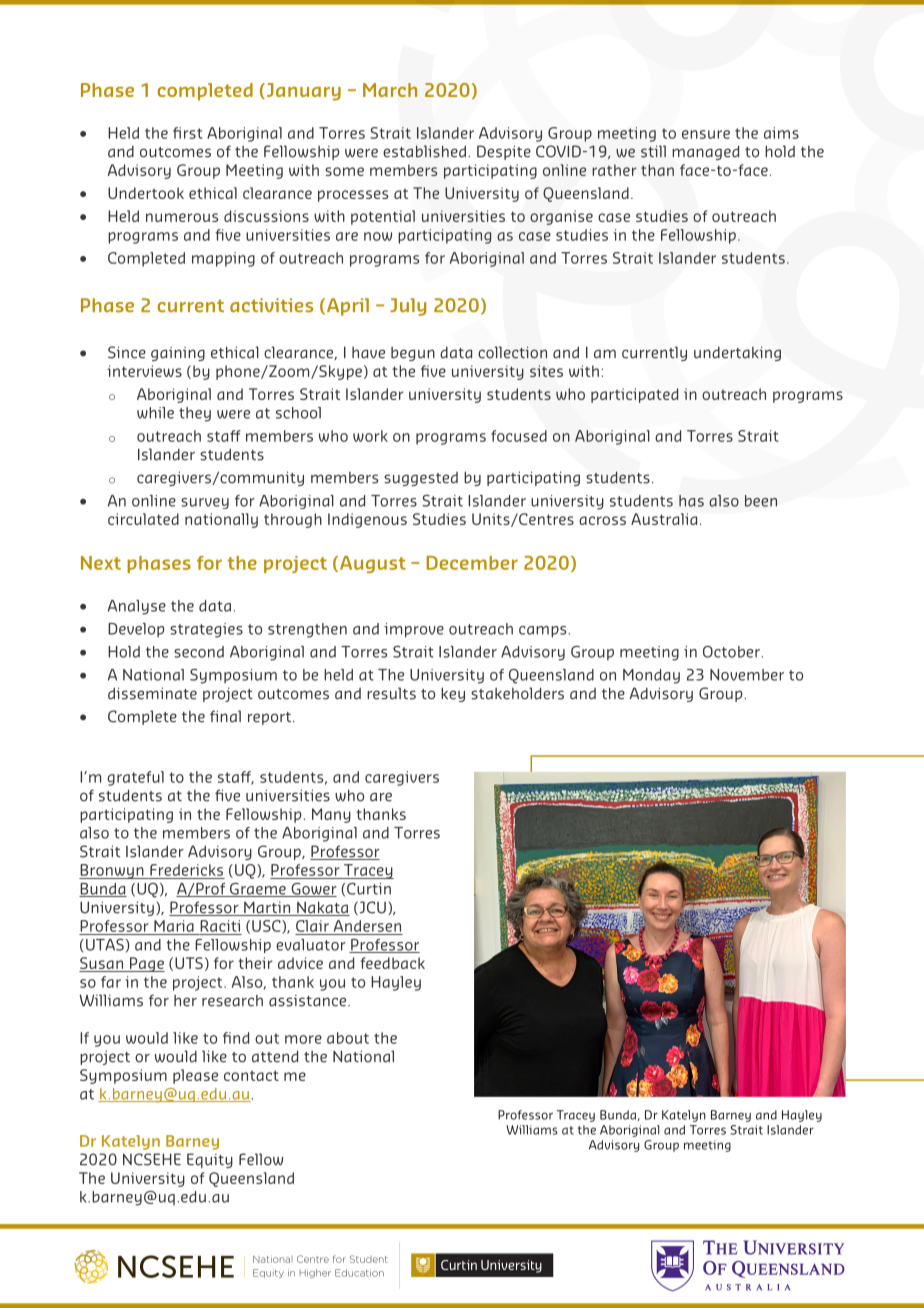 The height and width of the image is (1308, 924). I want to click on undertaking, so click(737, 353).
